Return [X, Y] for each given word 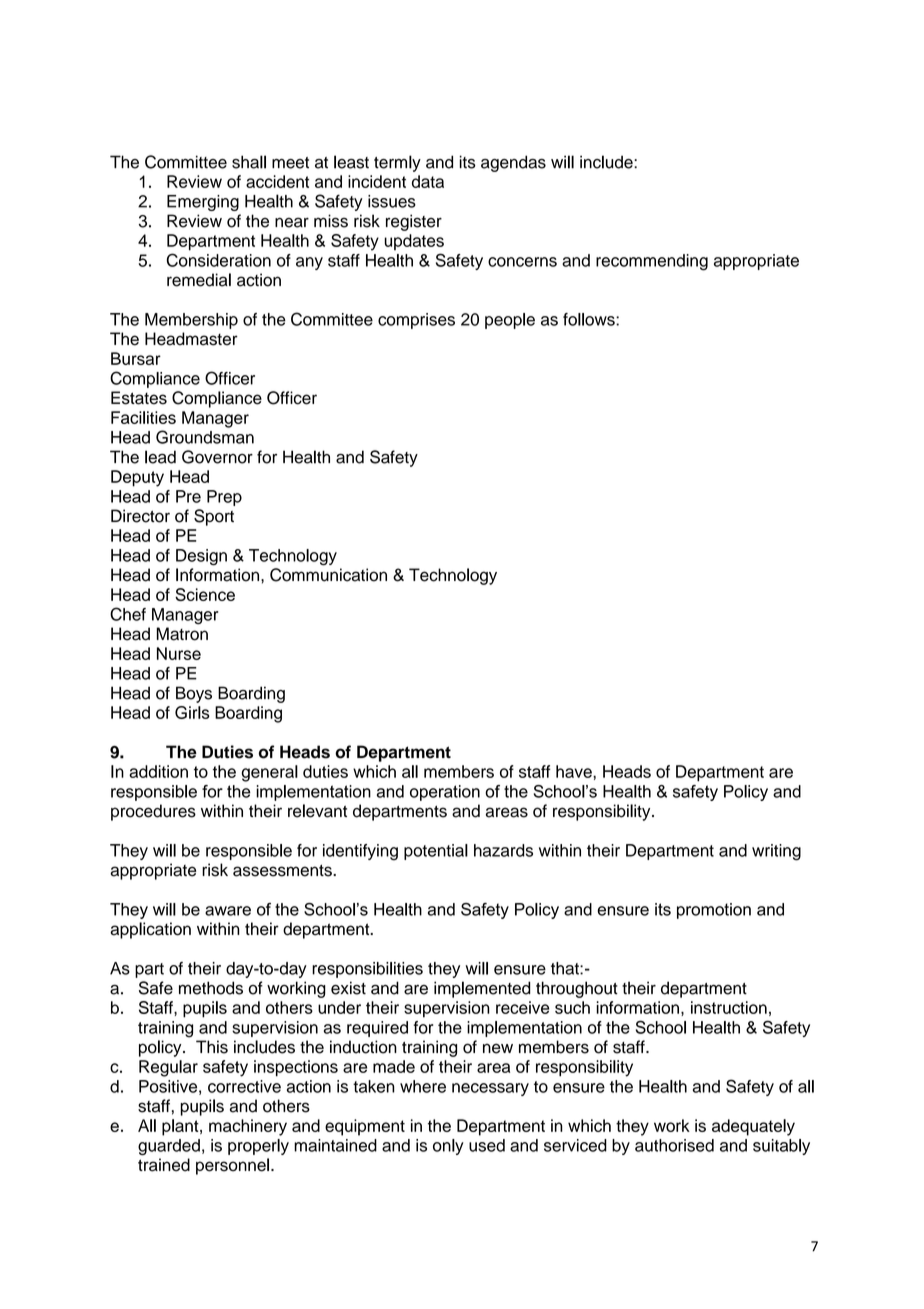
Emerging [203, 203]
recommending [652, 262]
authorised [674, 1145]
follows [590, 319]
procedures [153, 812]
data [428, 181]
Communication [328, 575]
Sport [214, 517]
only [448, 1147]
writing [776, 852]
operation [445, 793]
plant [181, 1127]
